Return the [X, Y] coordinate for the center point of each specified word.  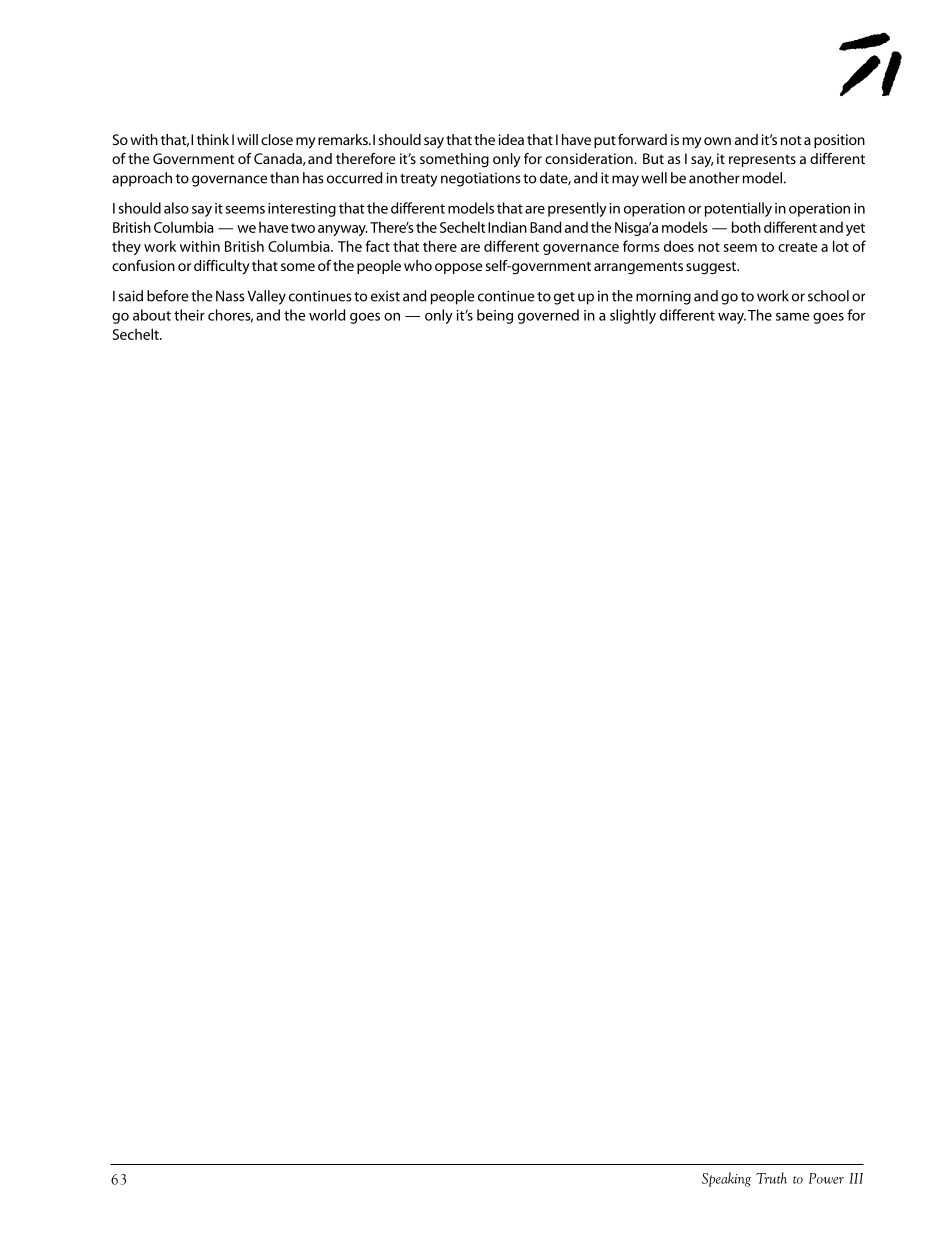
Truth [771, 1178]
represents [762, 161]
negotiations [481, 179]
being [495, 316]
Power [826, 1178]
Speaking [726, 1179]
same [793, 317]
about [152, 315]
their [189, 315]
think [213, 139]
